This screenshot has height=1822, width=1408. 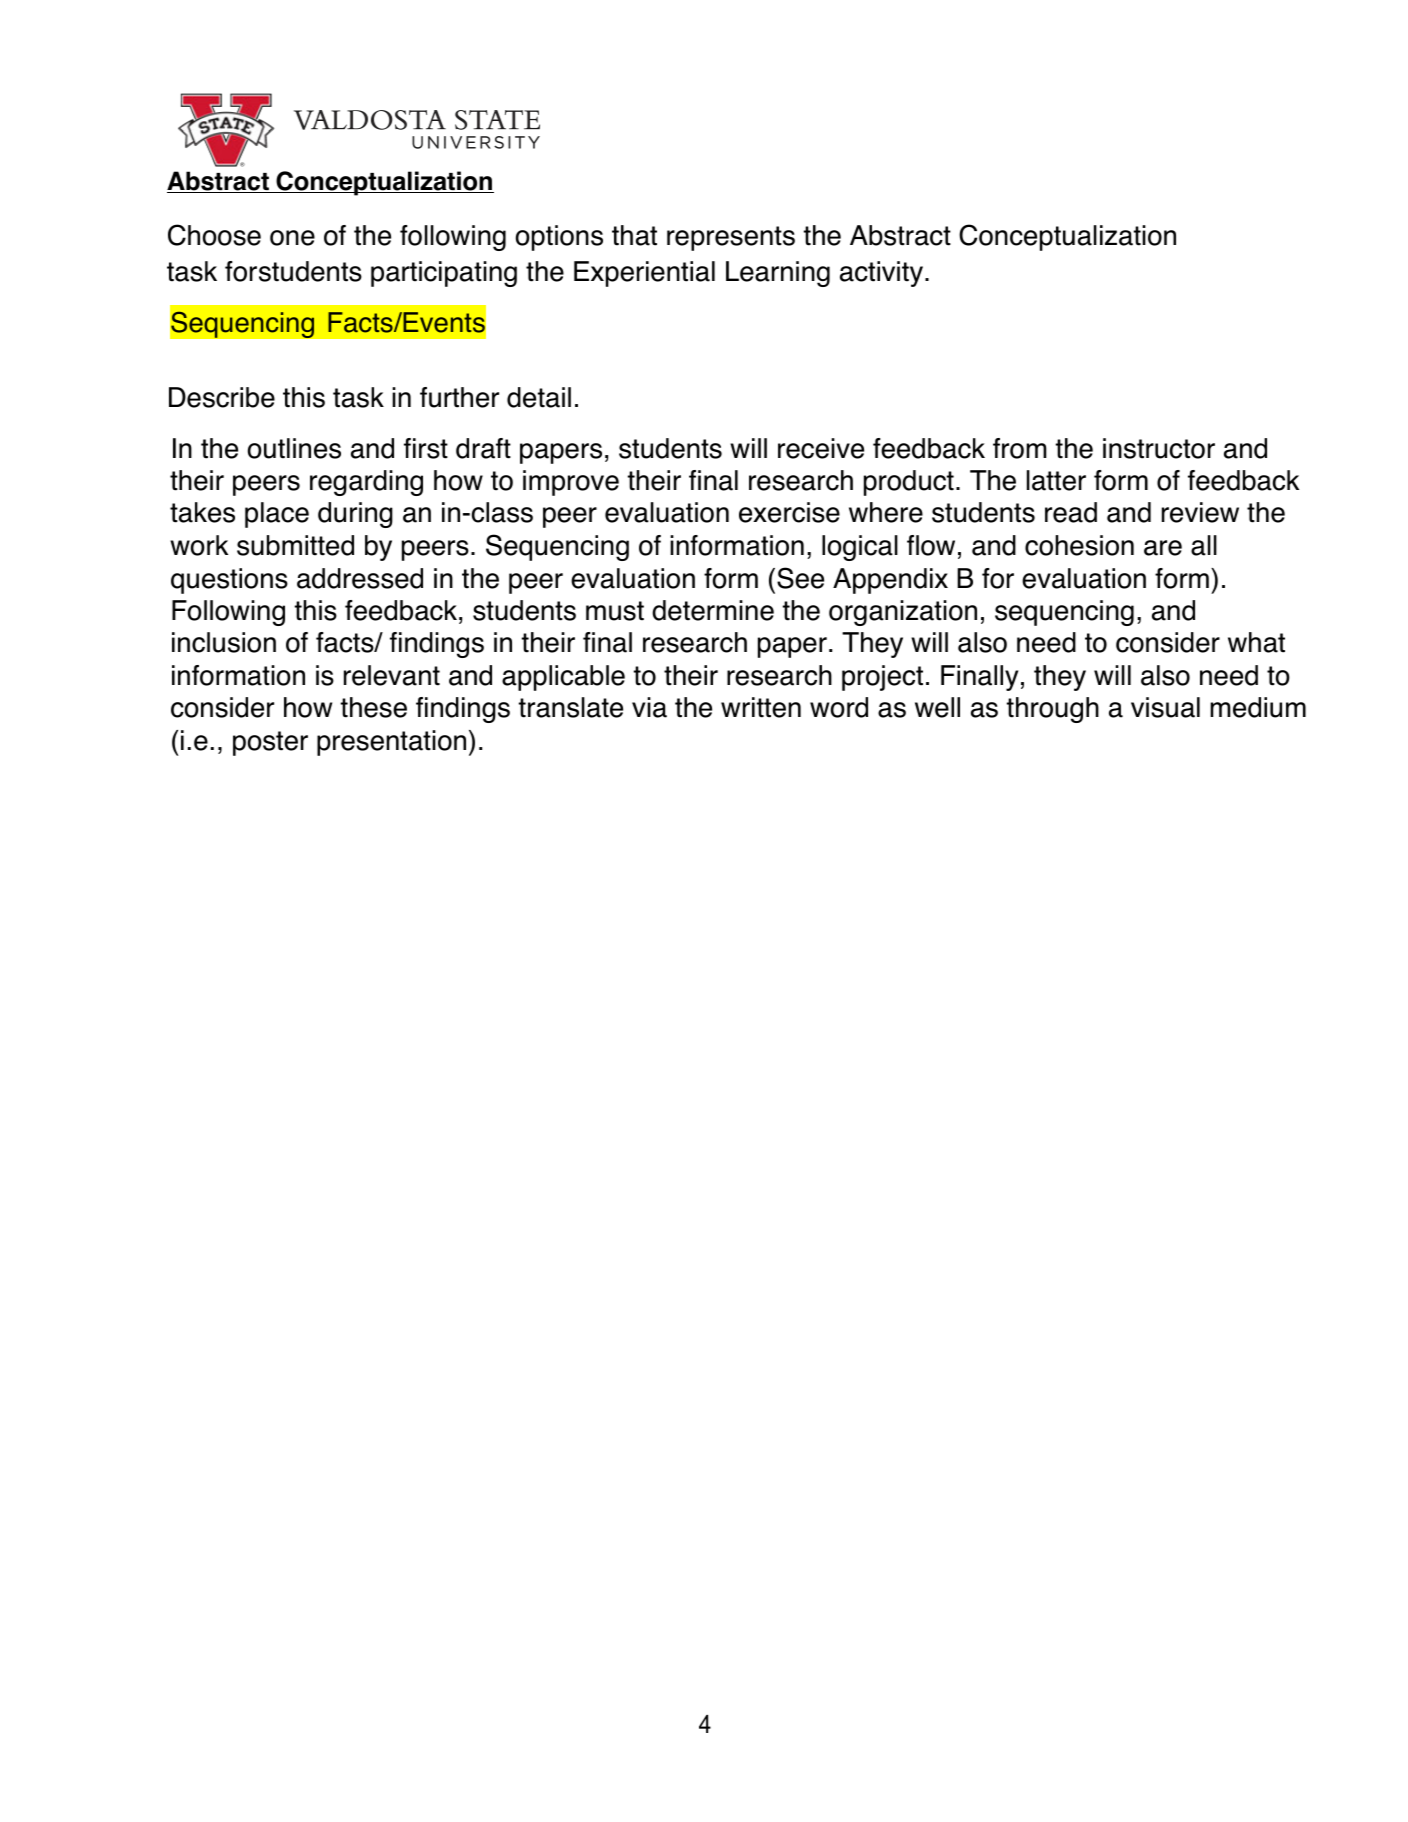 What do you see at coordinates (1165, 707) in the screenshot?
I see `visual` at bounding box center [1165, 707].
